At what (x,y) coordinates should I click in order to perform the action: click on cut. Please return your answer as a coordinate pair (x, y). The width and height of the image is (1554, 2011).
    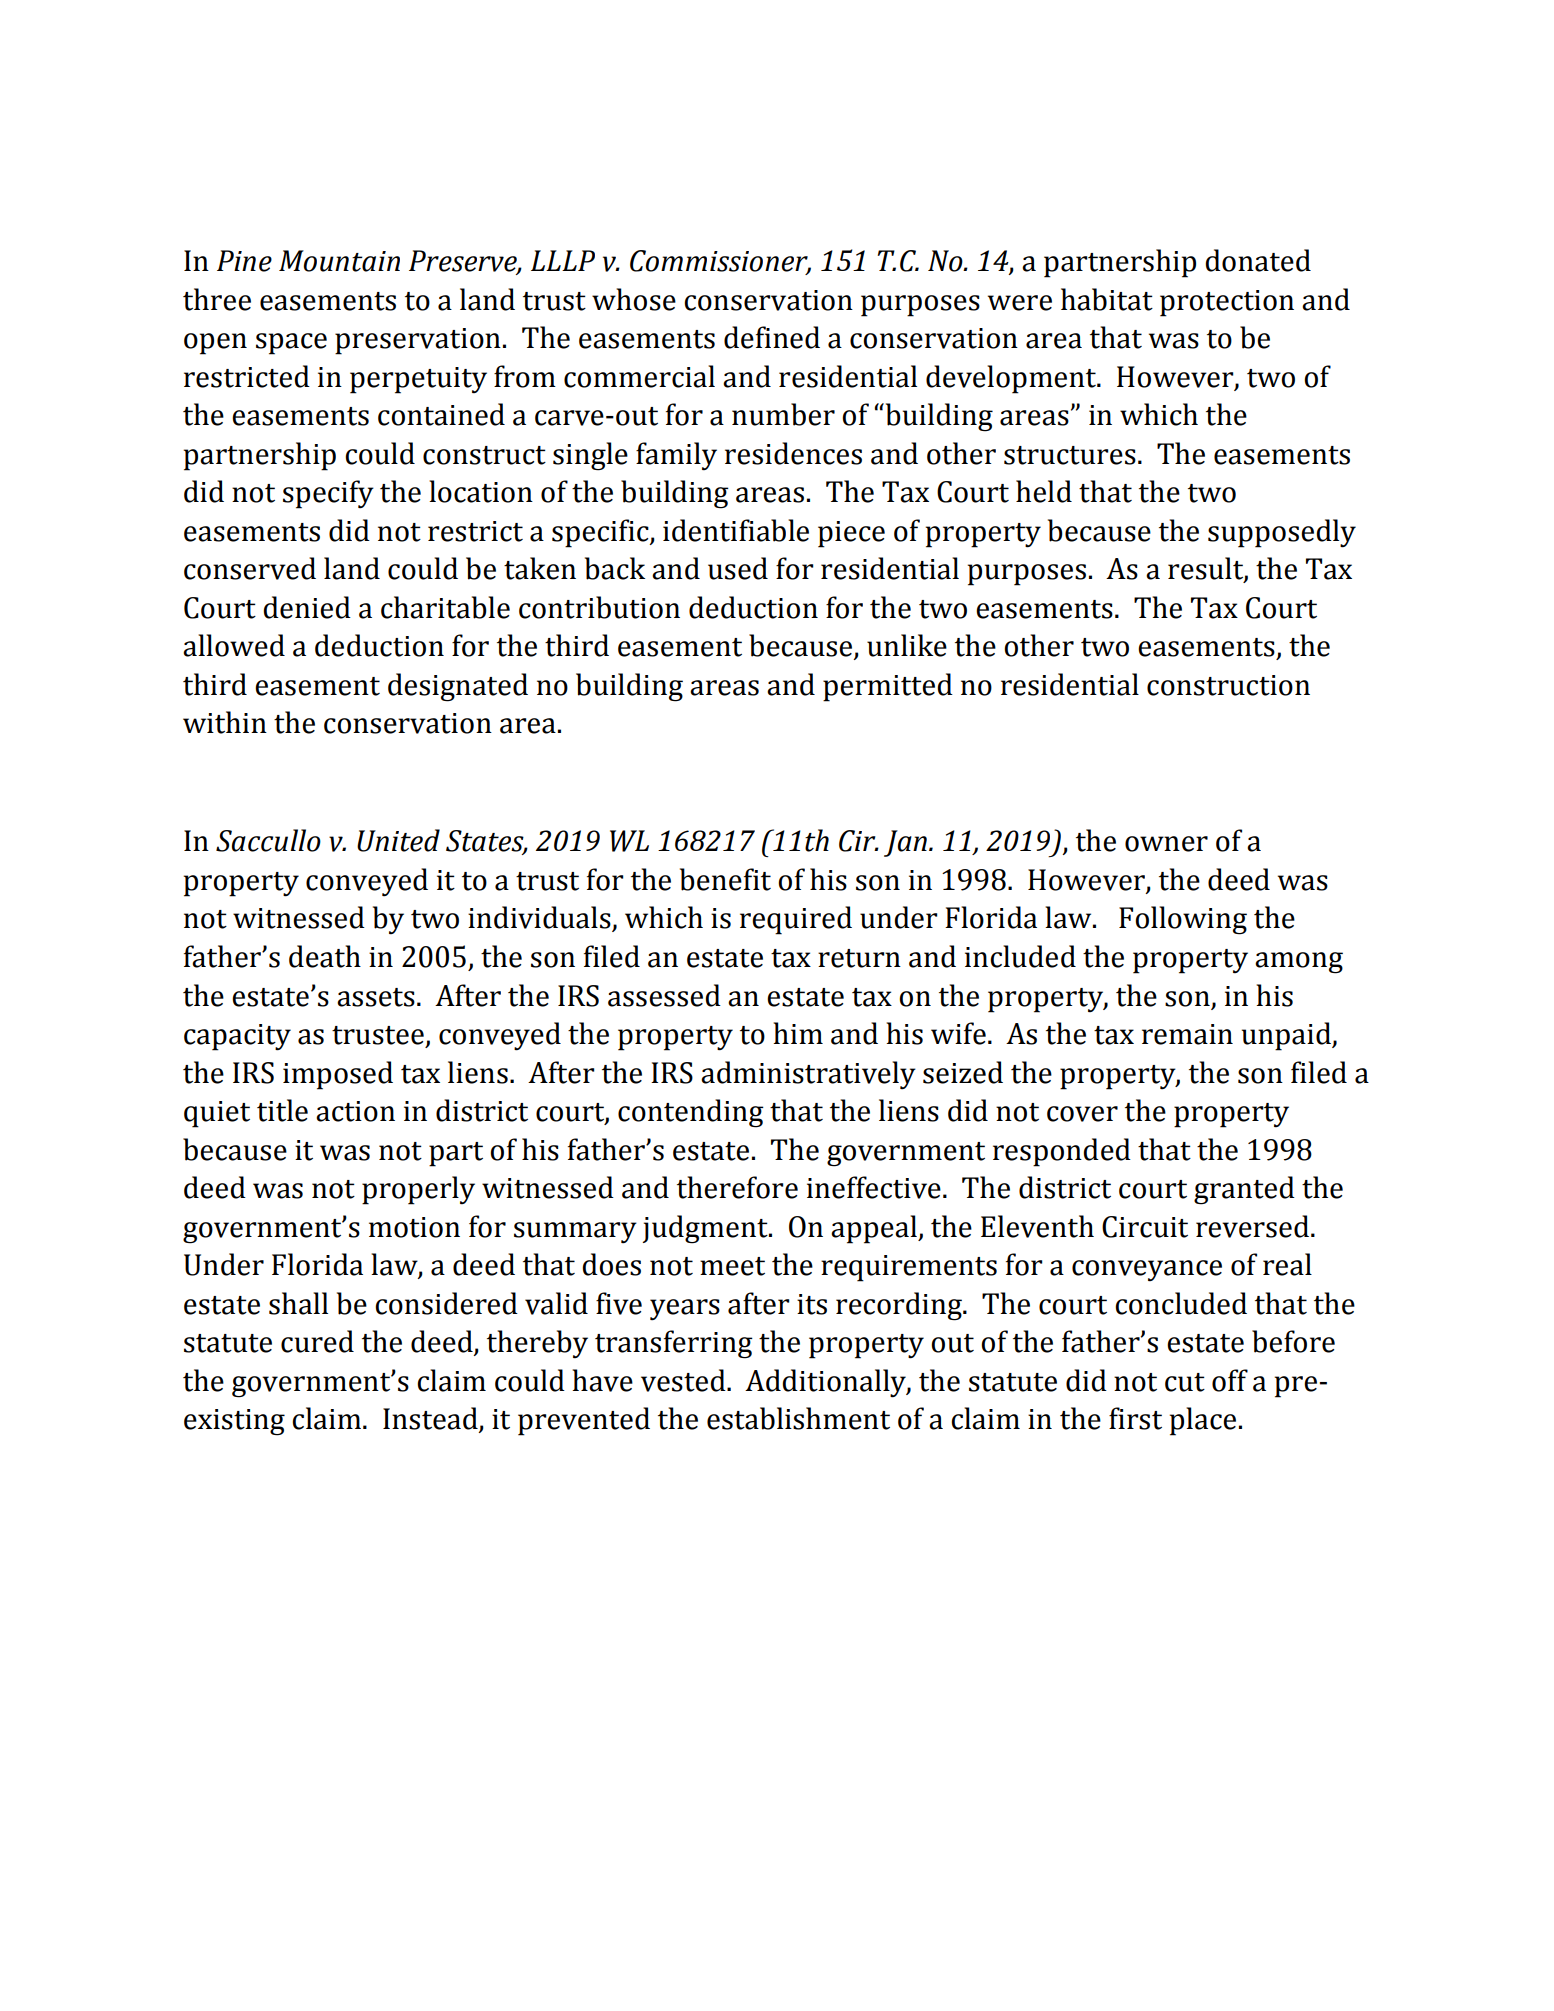
    Looking at the image, I should click on (1185, 1382).
